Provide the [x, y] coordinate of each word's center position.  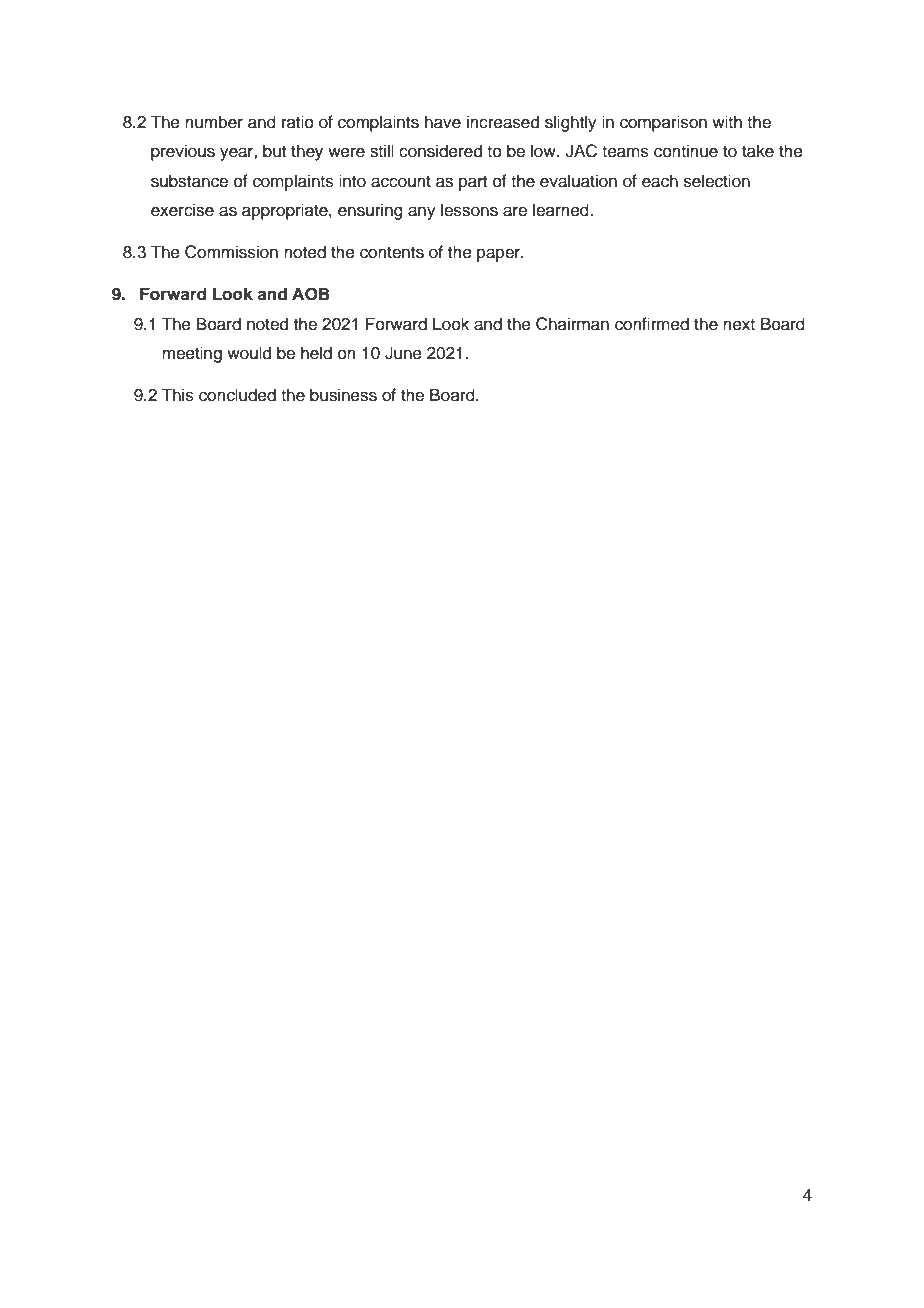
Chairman [572, 324]
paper [500, 255]
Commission [231, 252]
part [473, 183]
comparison [663, 123]
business [343, 395]
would [249, 353]
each [660, 181]
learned [562, 210]
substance [189, 181]
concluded [237, 395]
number [214, 122]
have [443, 122]
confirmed [652, 324]
